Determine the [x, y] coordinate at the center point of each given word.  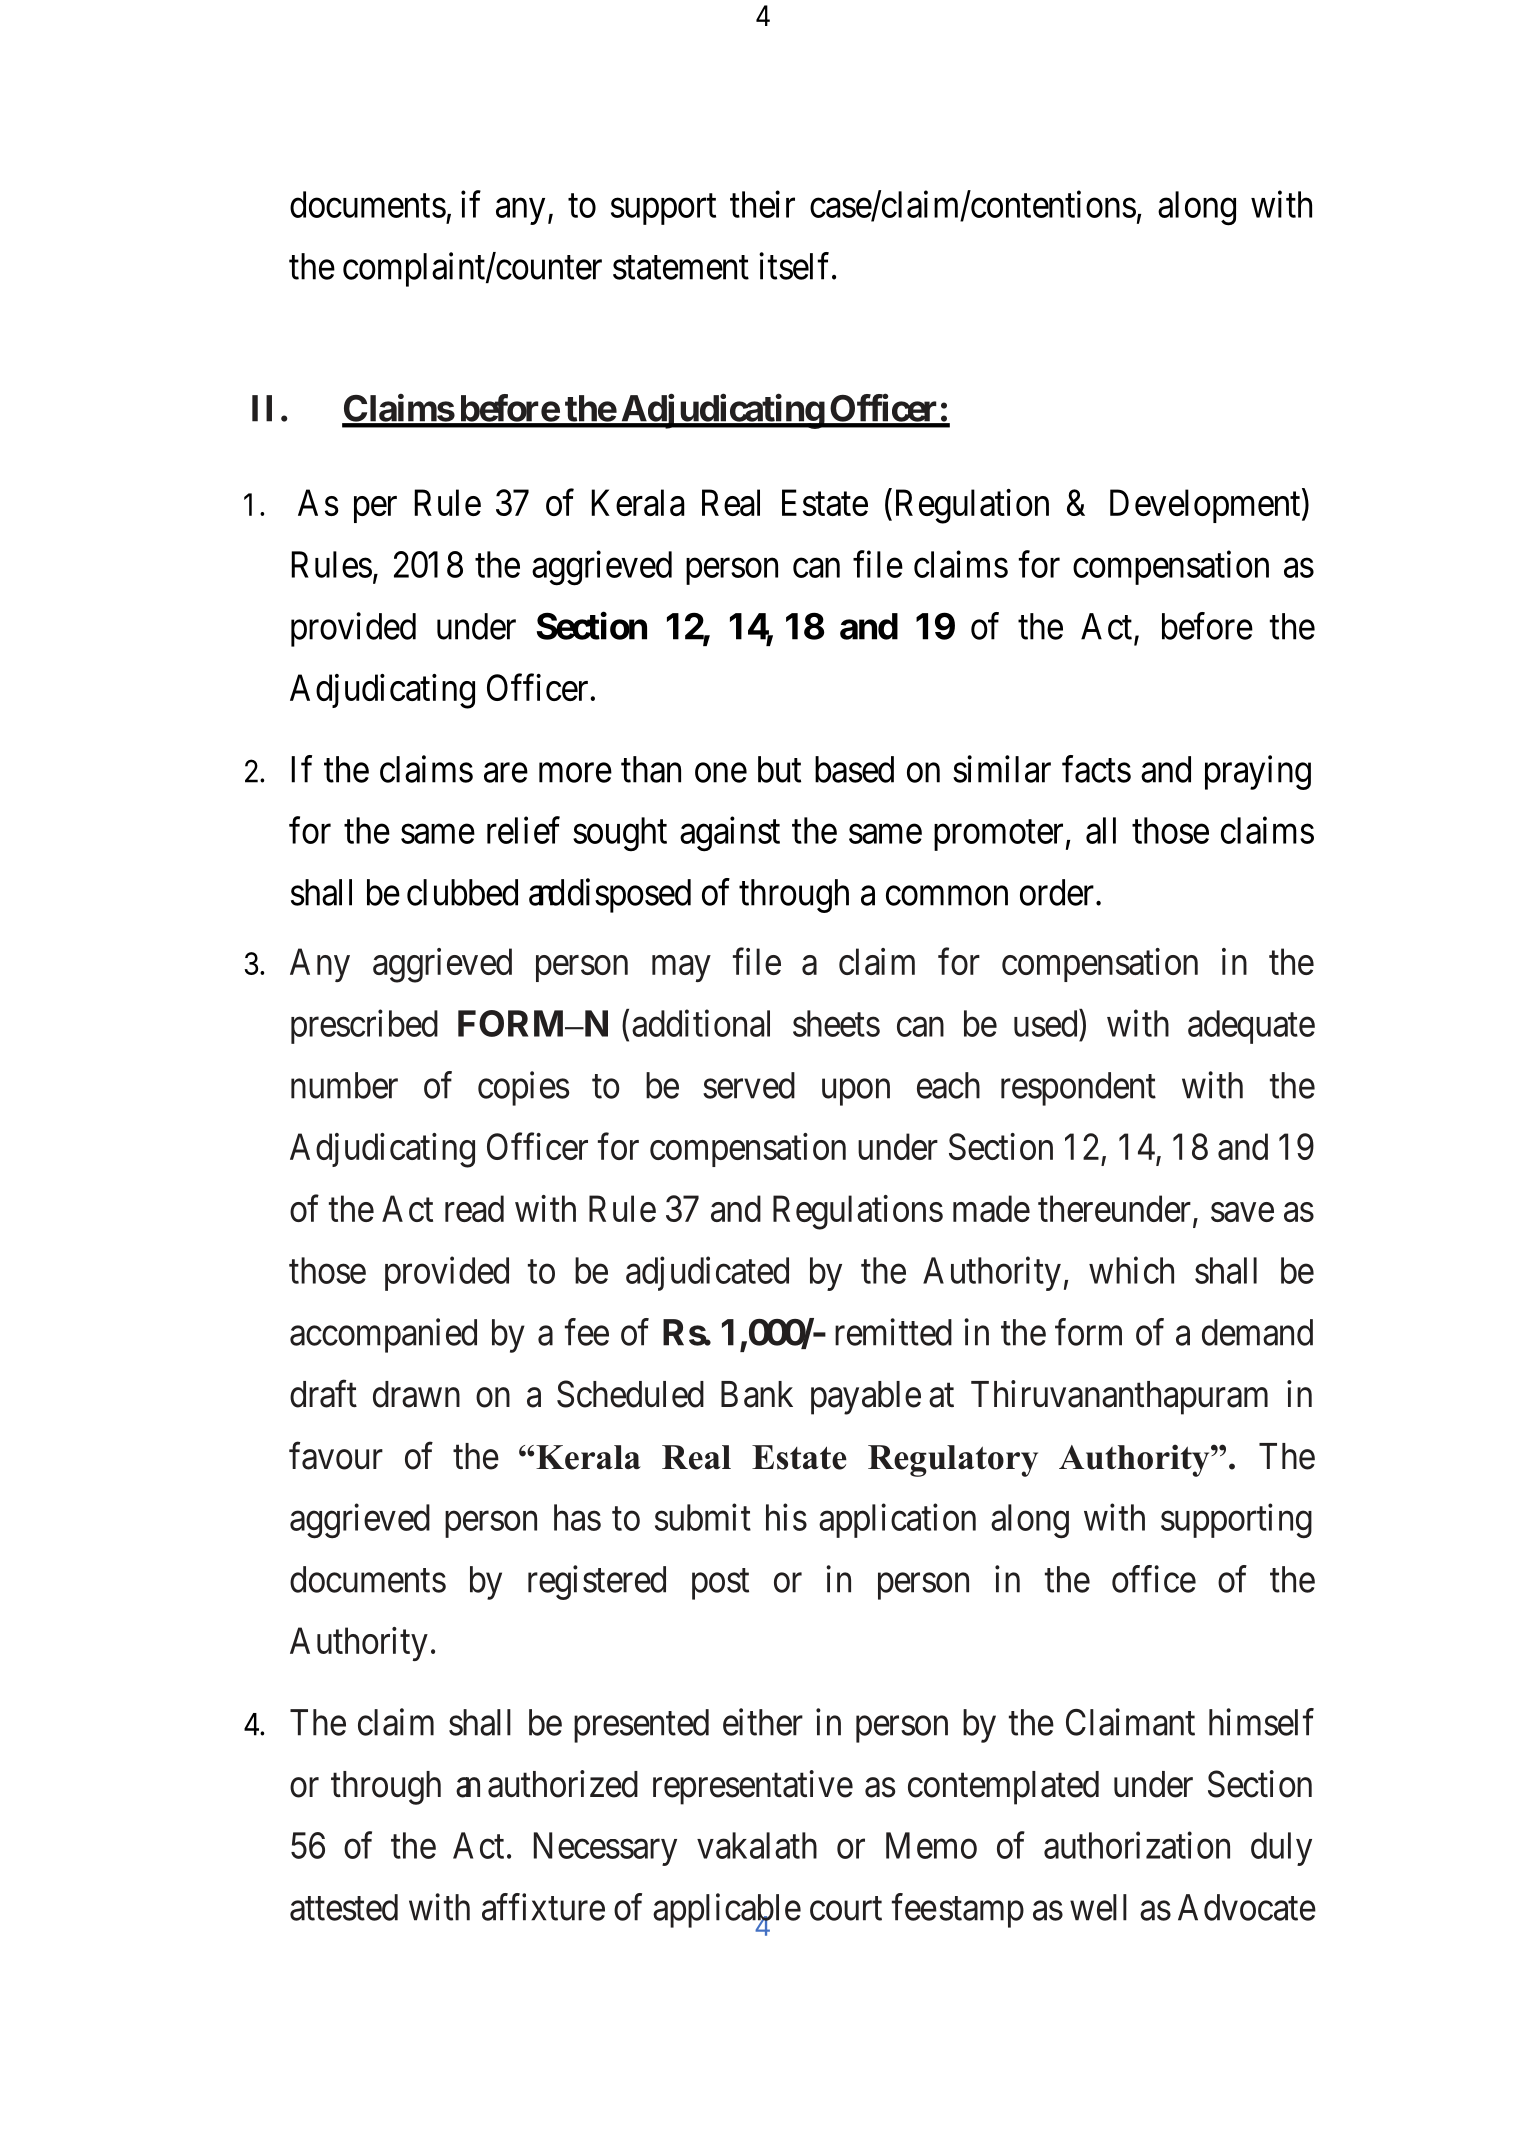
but [779, 769]
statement [681, 268]
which [1131, 1270]
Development [1206, 506]
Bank [757, 1394]
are [506, 773]
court [846, 1909]
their [762, 204]
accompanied [383, 1335]
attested [344, 1907]
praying [1258, 772]
